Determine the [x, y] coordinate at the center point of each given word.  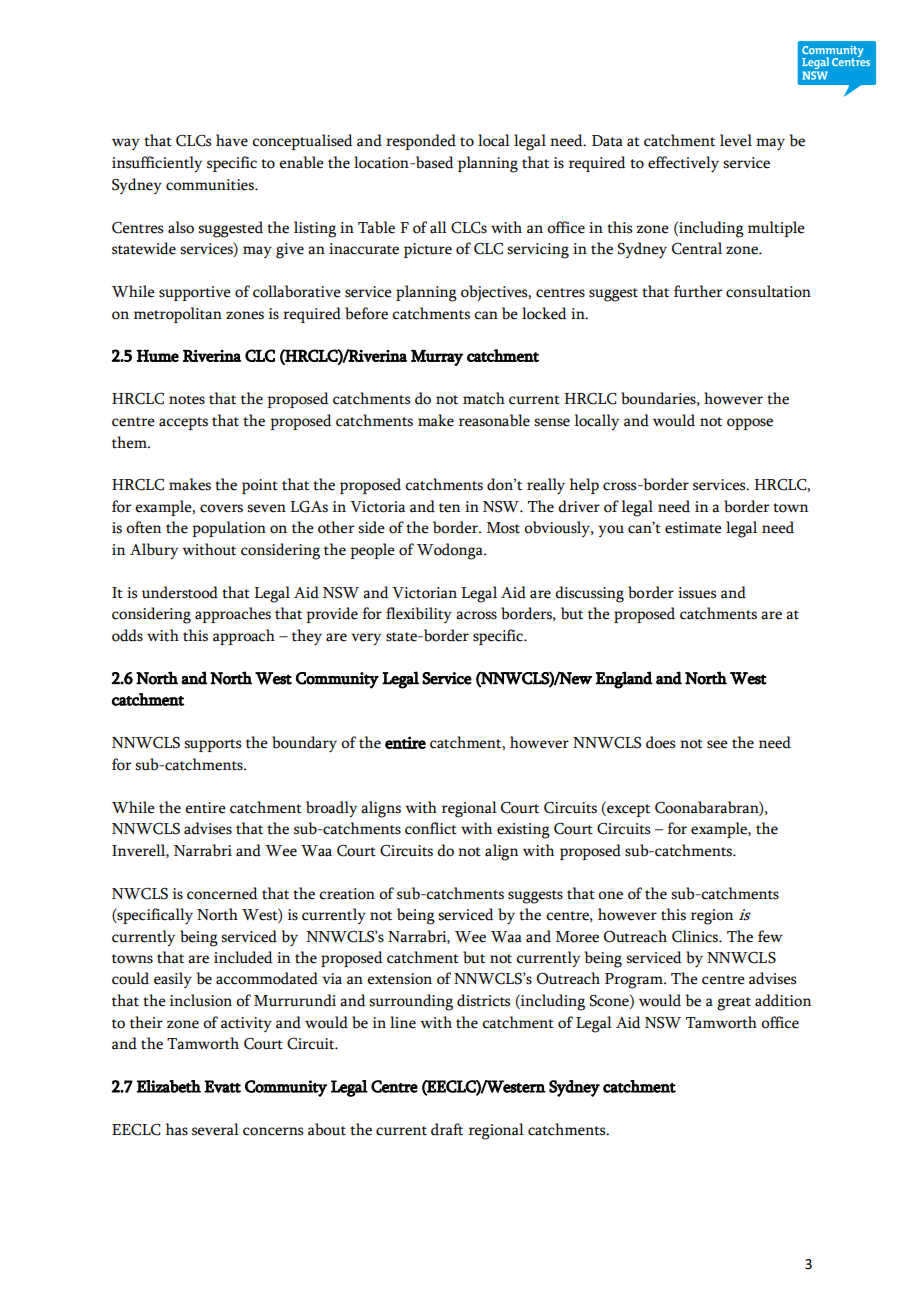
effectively [683, 164]
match [484, 398]
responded [421, 142]
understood [180, 592]
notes [187, 400]
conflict [431, 828]
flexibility [419, 615]
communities [211, 185]
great [734, 1004]
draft [447, 1129]
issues [697, 593]
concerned [222, 893]
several [215, 1129]
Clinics [696, 936]
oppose [750, 424]
